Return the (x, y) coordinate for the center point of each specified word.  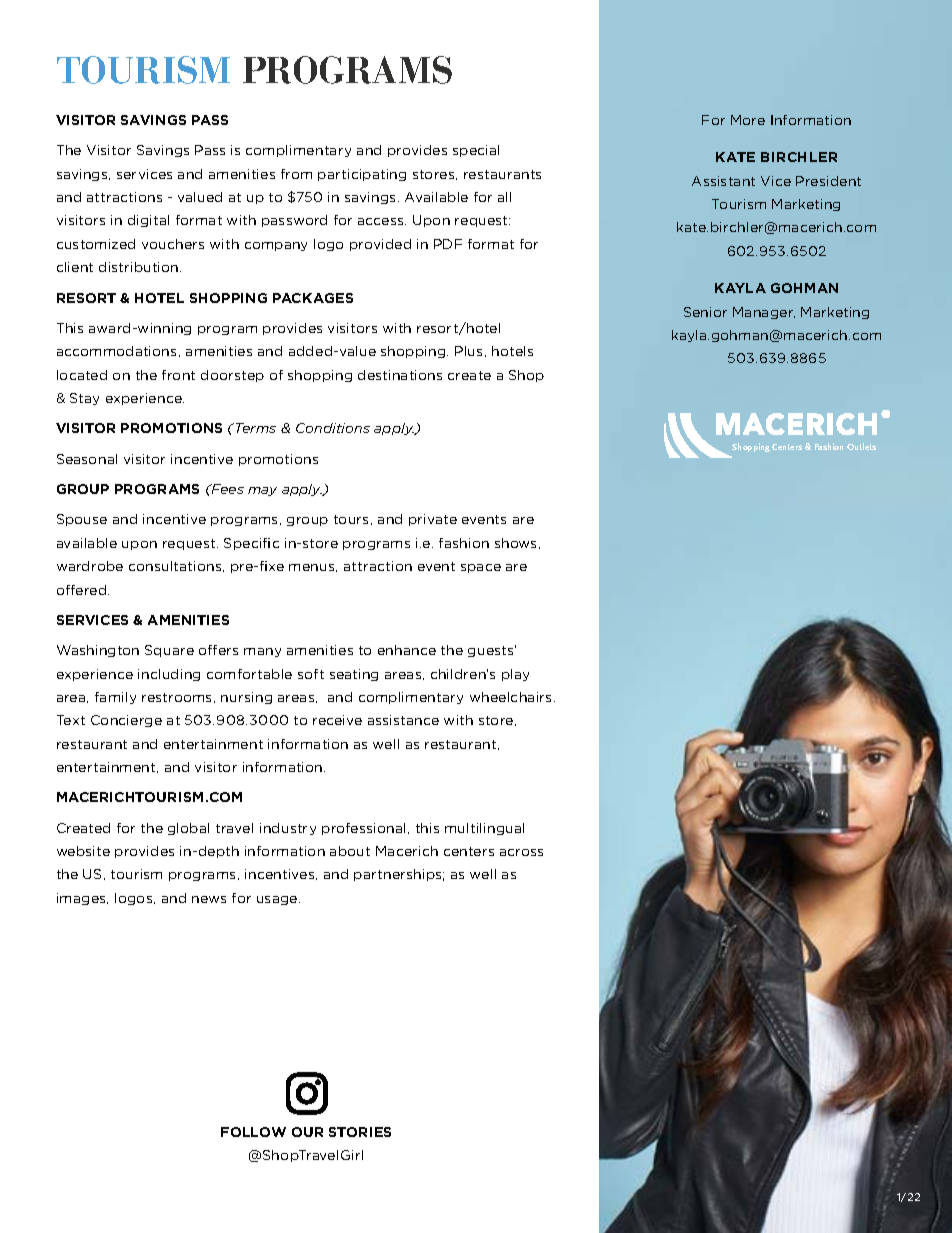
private (433, 520)
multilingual (484, 829)
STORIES (360, 1132)
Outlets (861, 446)
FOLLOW (253, 1132)
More (748, 120)
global (188, 829)
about (350, 851)
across (521, 852)
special (476, 151)
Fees (226, 489)
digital (148, 221)
